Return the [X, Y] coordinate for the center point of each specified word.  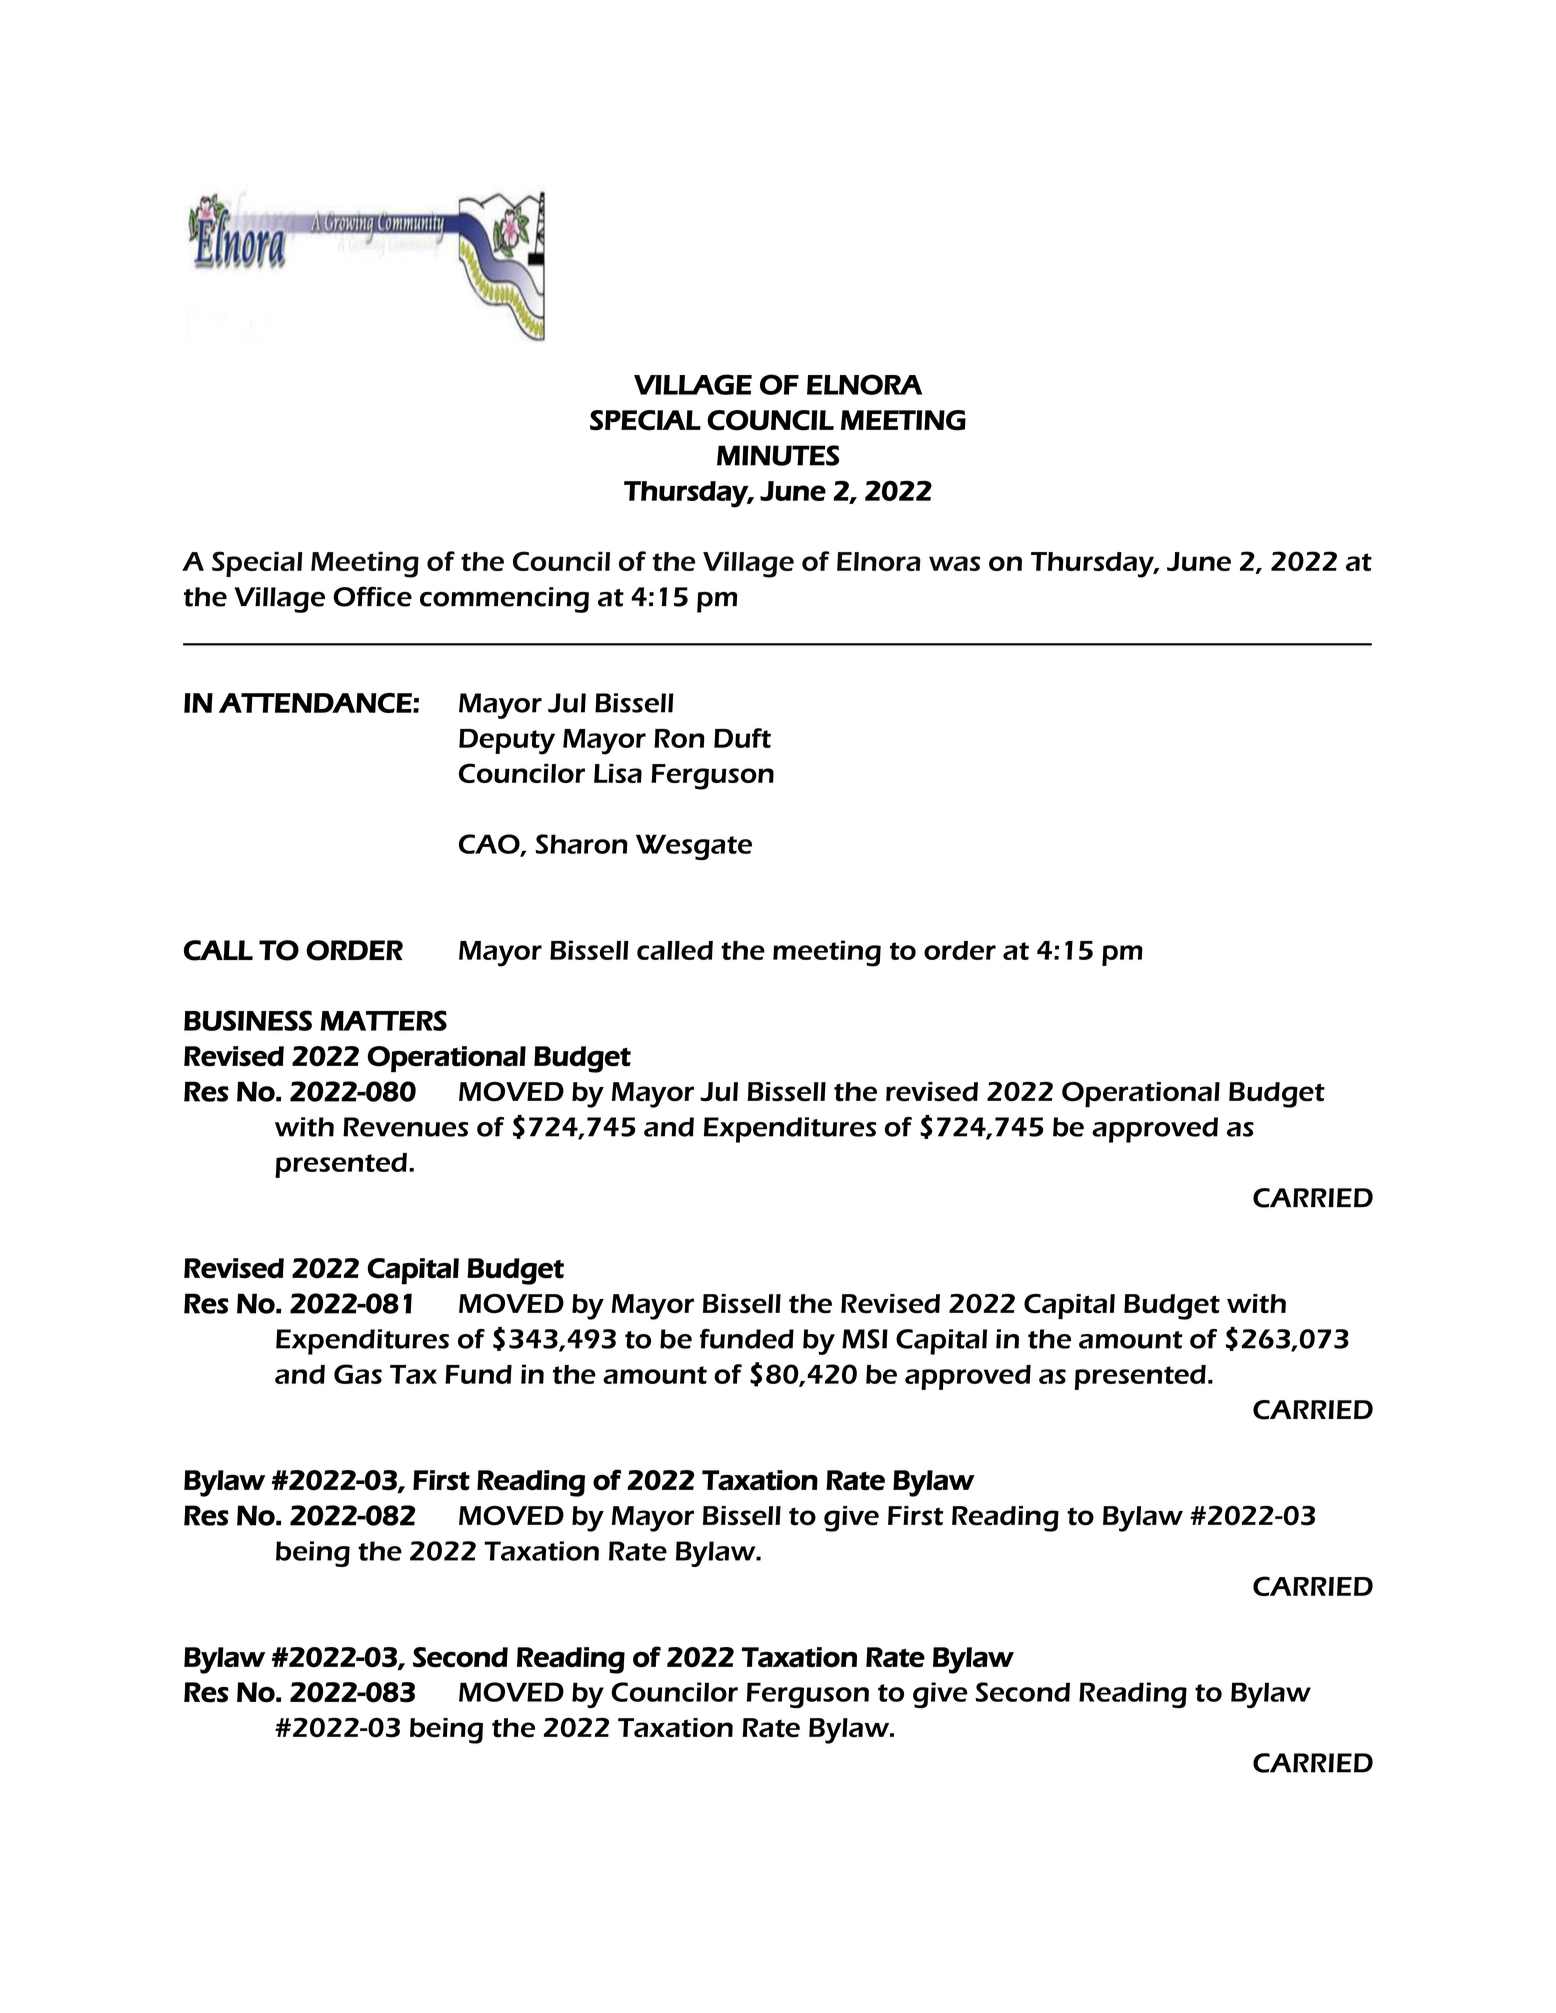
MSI [865, 1339]
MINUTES [778, 455]
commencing [504, 600]
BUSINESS [248, 1020]
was [954, 563]
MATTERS [383, 1020]
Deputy [507, 742]
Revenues [405, 1127]
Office [372, 596]
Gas [358, 1374]
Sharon [581, 844]
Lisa [618, 773]
